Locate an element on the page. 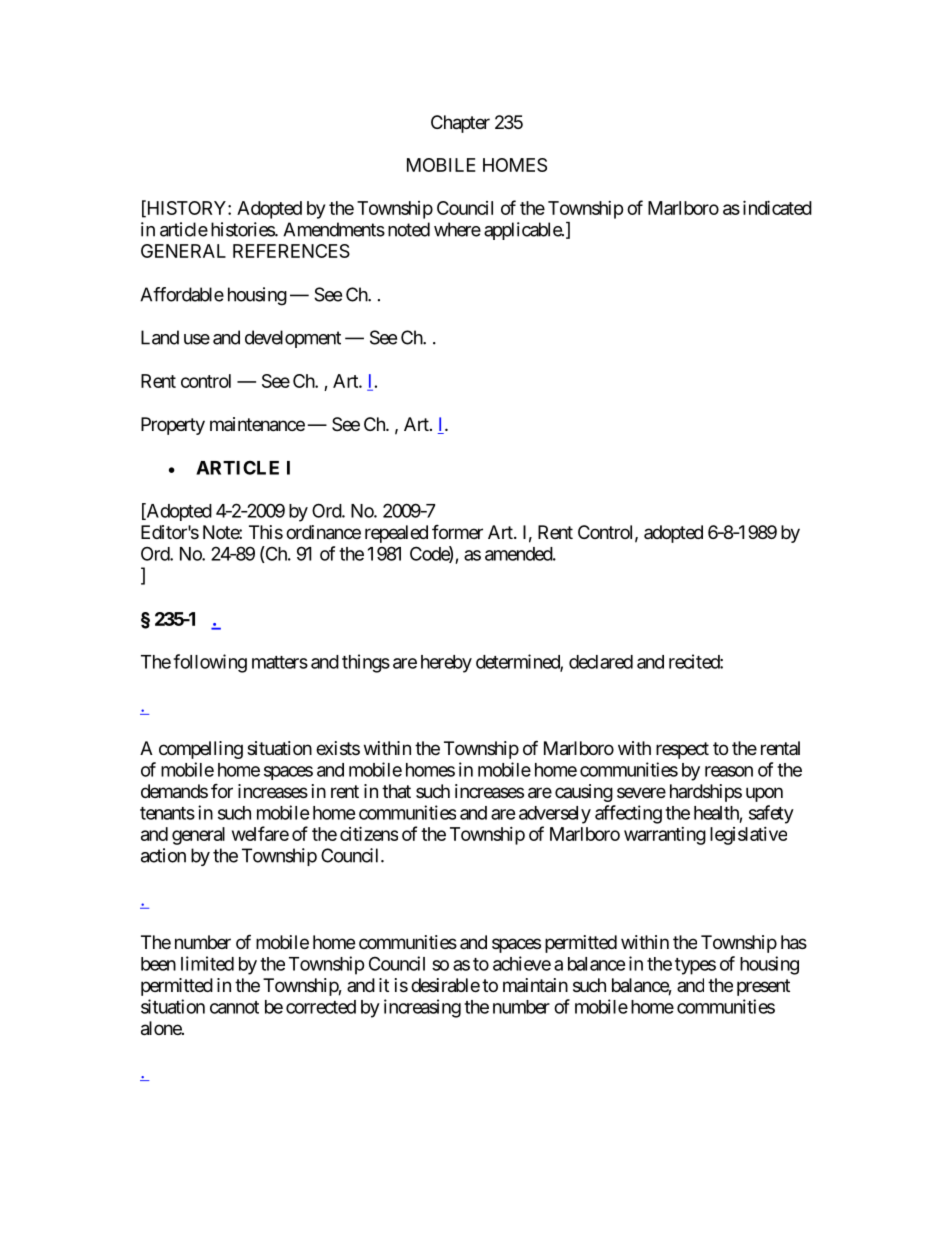  cannot is located at coordinates (234, 1007).
